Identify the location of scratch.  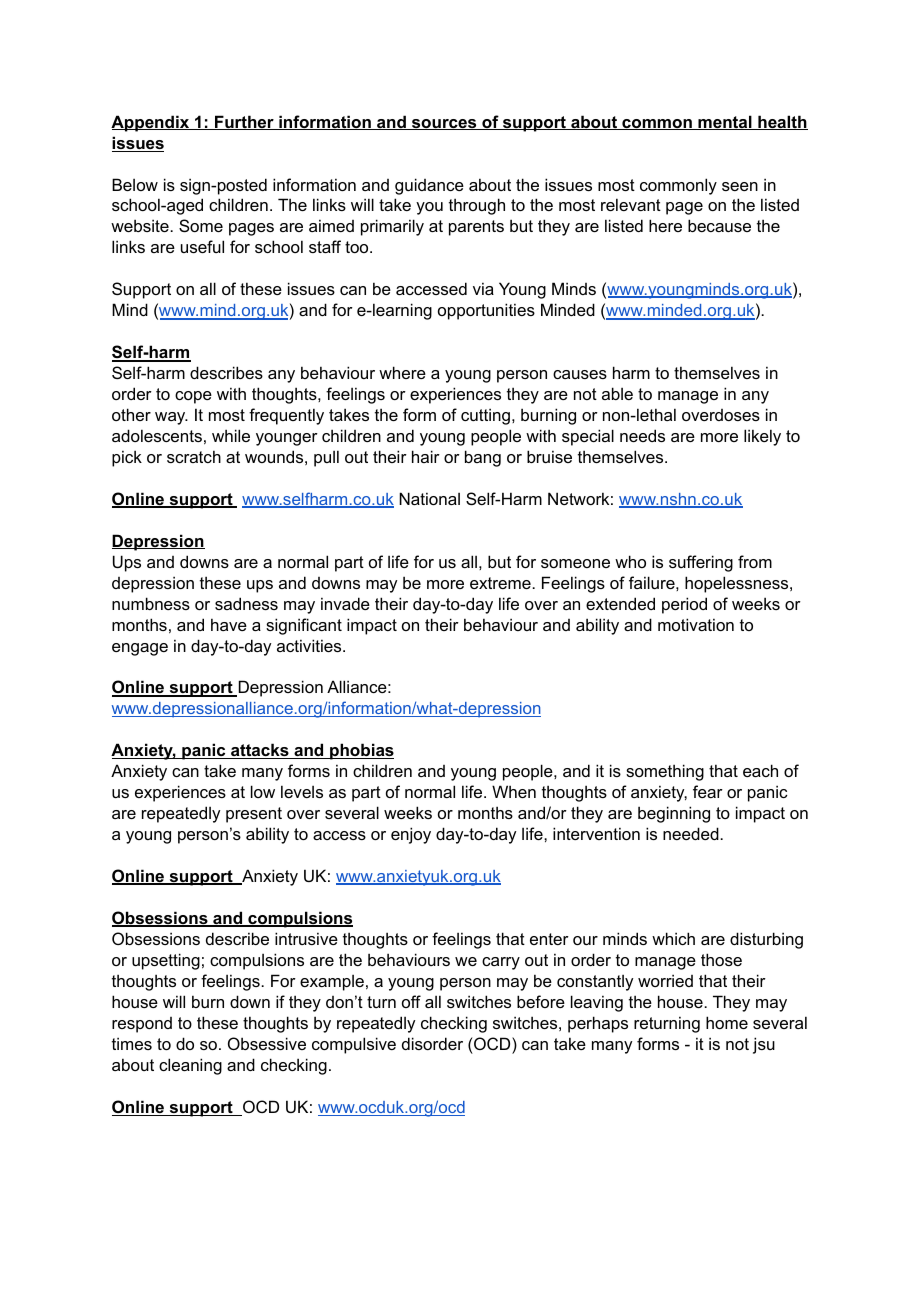
(194, 456).
